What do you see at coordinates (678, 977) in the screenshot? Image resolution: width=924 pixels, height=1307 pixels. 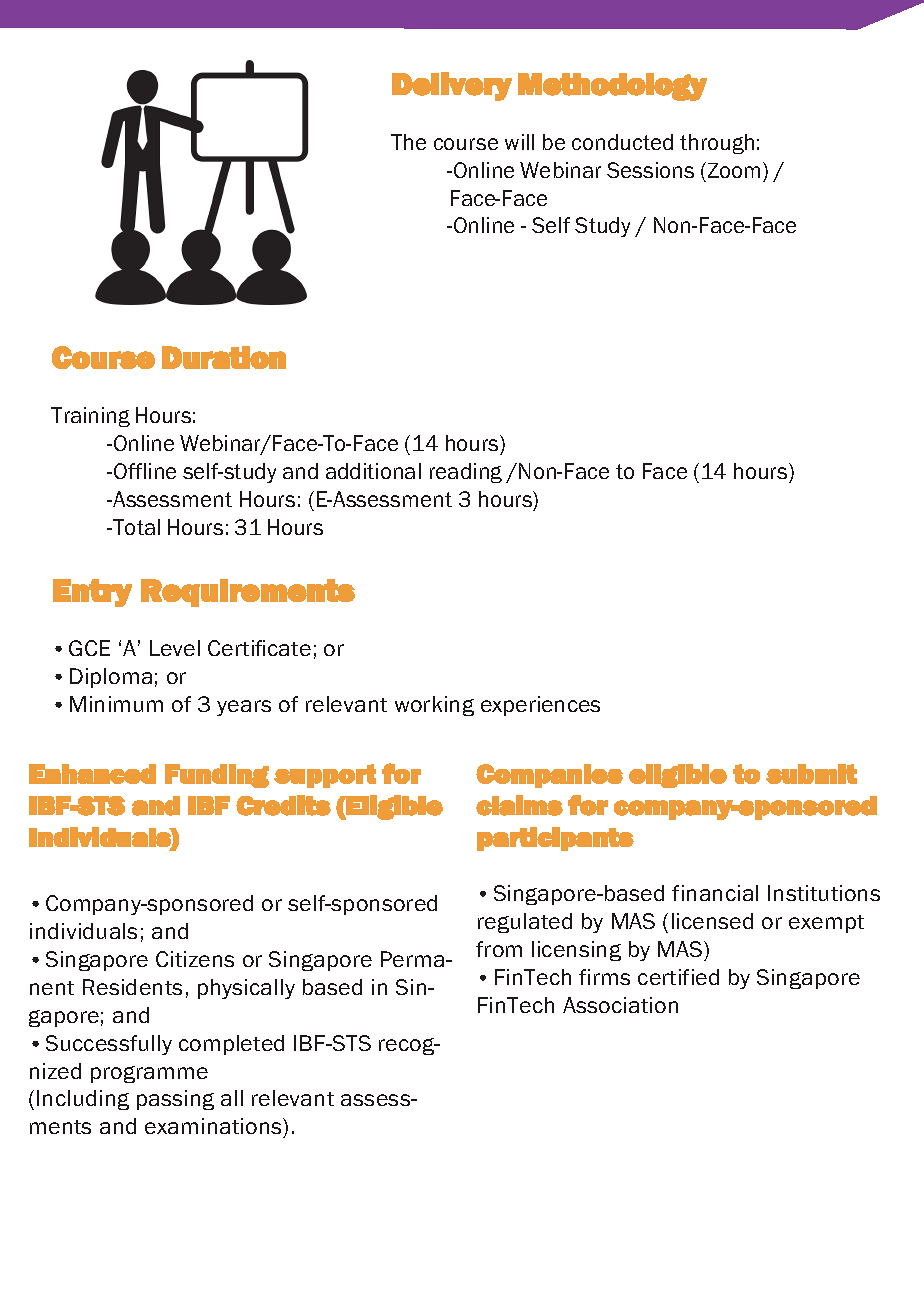 I see `certified` at bounding box center [678, 977].
